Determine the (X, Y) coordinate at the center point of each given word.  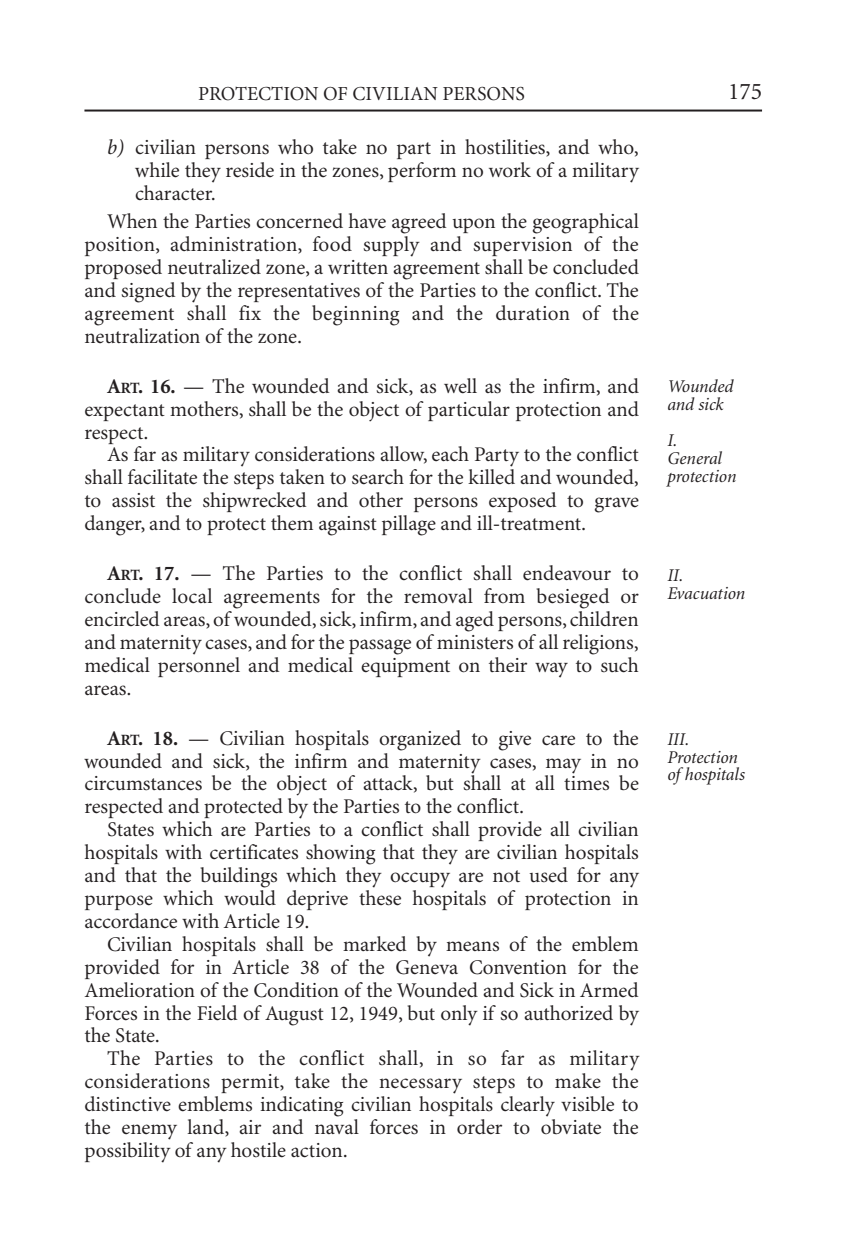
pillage (409, 525)
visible (587, 1104)
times (586, 783)
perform (422, 172)
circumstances (143, 783)
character (175, 191)
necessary (420, 1086)
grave (616, 505)
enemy (149, 1132)
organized (420, 740)
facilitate (162, 477)
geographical (585, 223)
